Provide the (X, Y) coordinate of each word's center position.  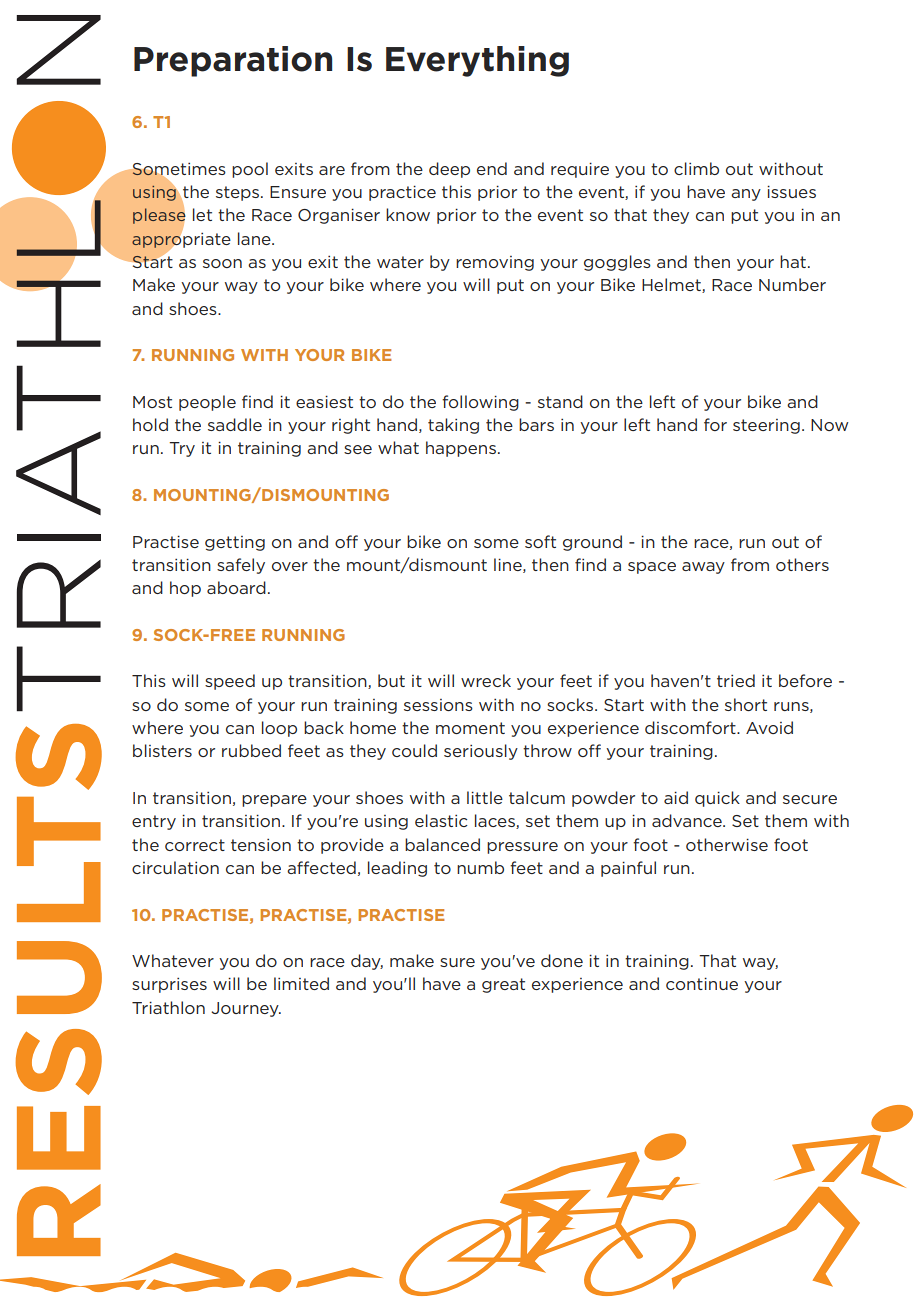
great (503, 985)
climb (696, 168)
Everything (477, 61)
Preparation (233, 61)
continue (702, 983)
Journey (246, 1009)
